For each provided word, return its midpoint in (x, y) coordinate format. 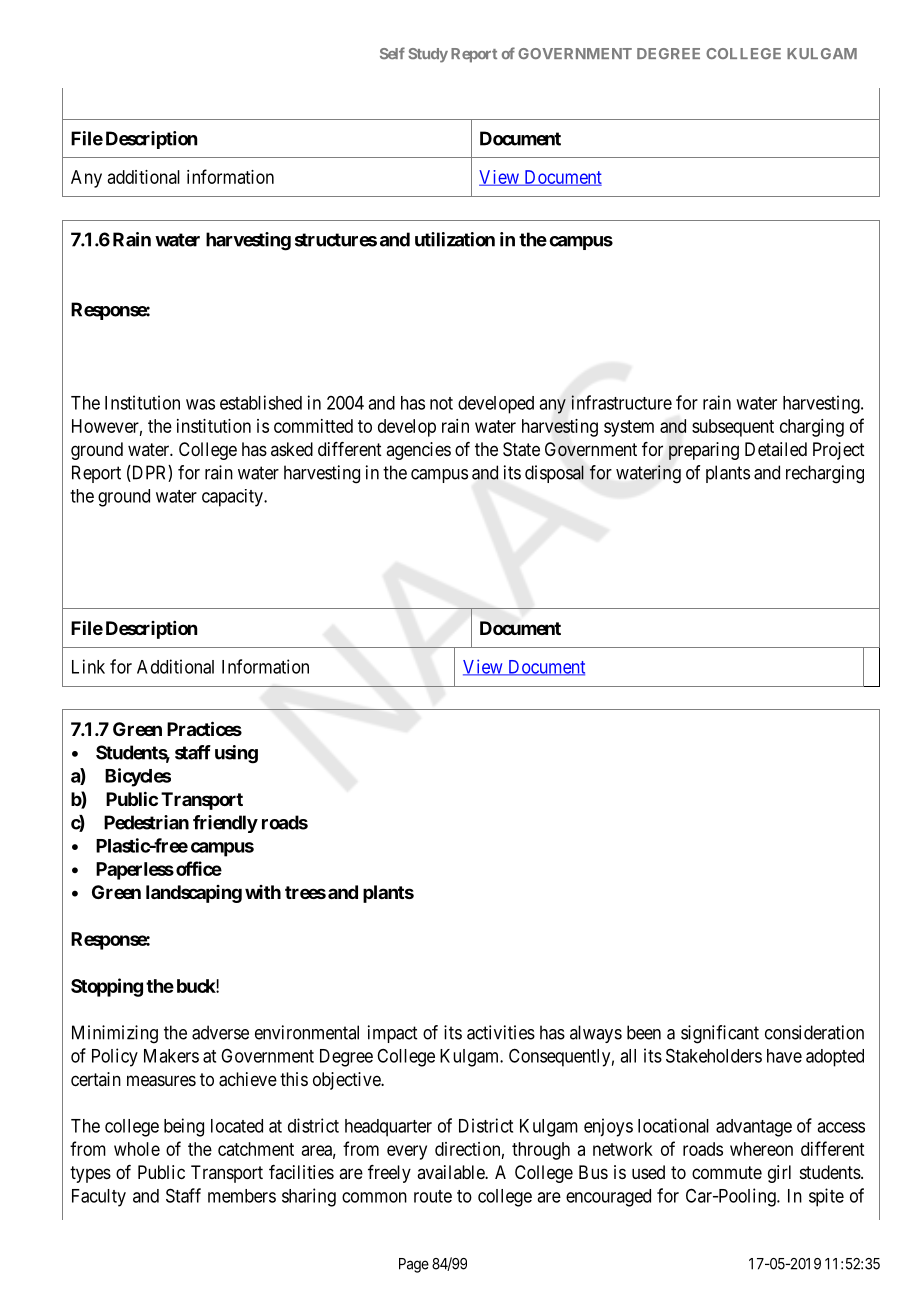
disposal (554, 474)
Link (88, 666)
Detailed (776, 449)
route (433, 1196)
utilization (455, 239)
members (242, 1196)
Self (392, 53)
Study (428, 55)
